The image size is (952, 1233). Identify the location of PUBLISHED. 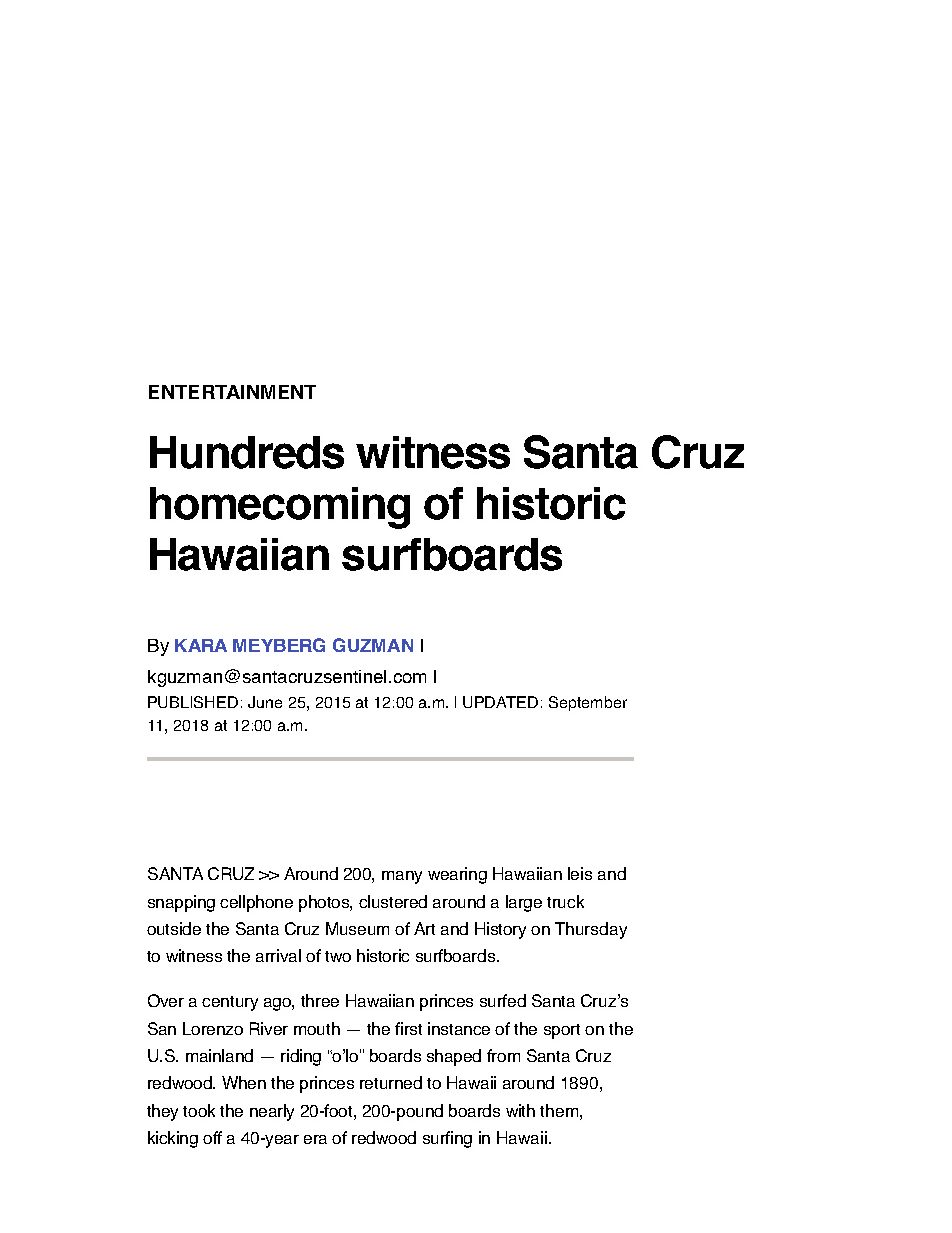
(193, 702).
